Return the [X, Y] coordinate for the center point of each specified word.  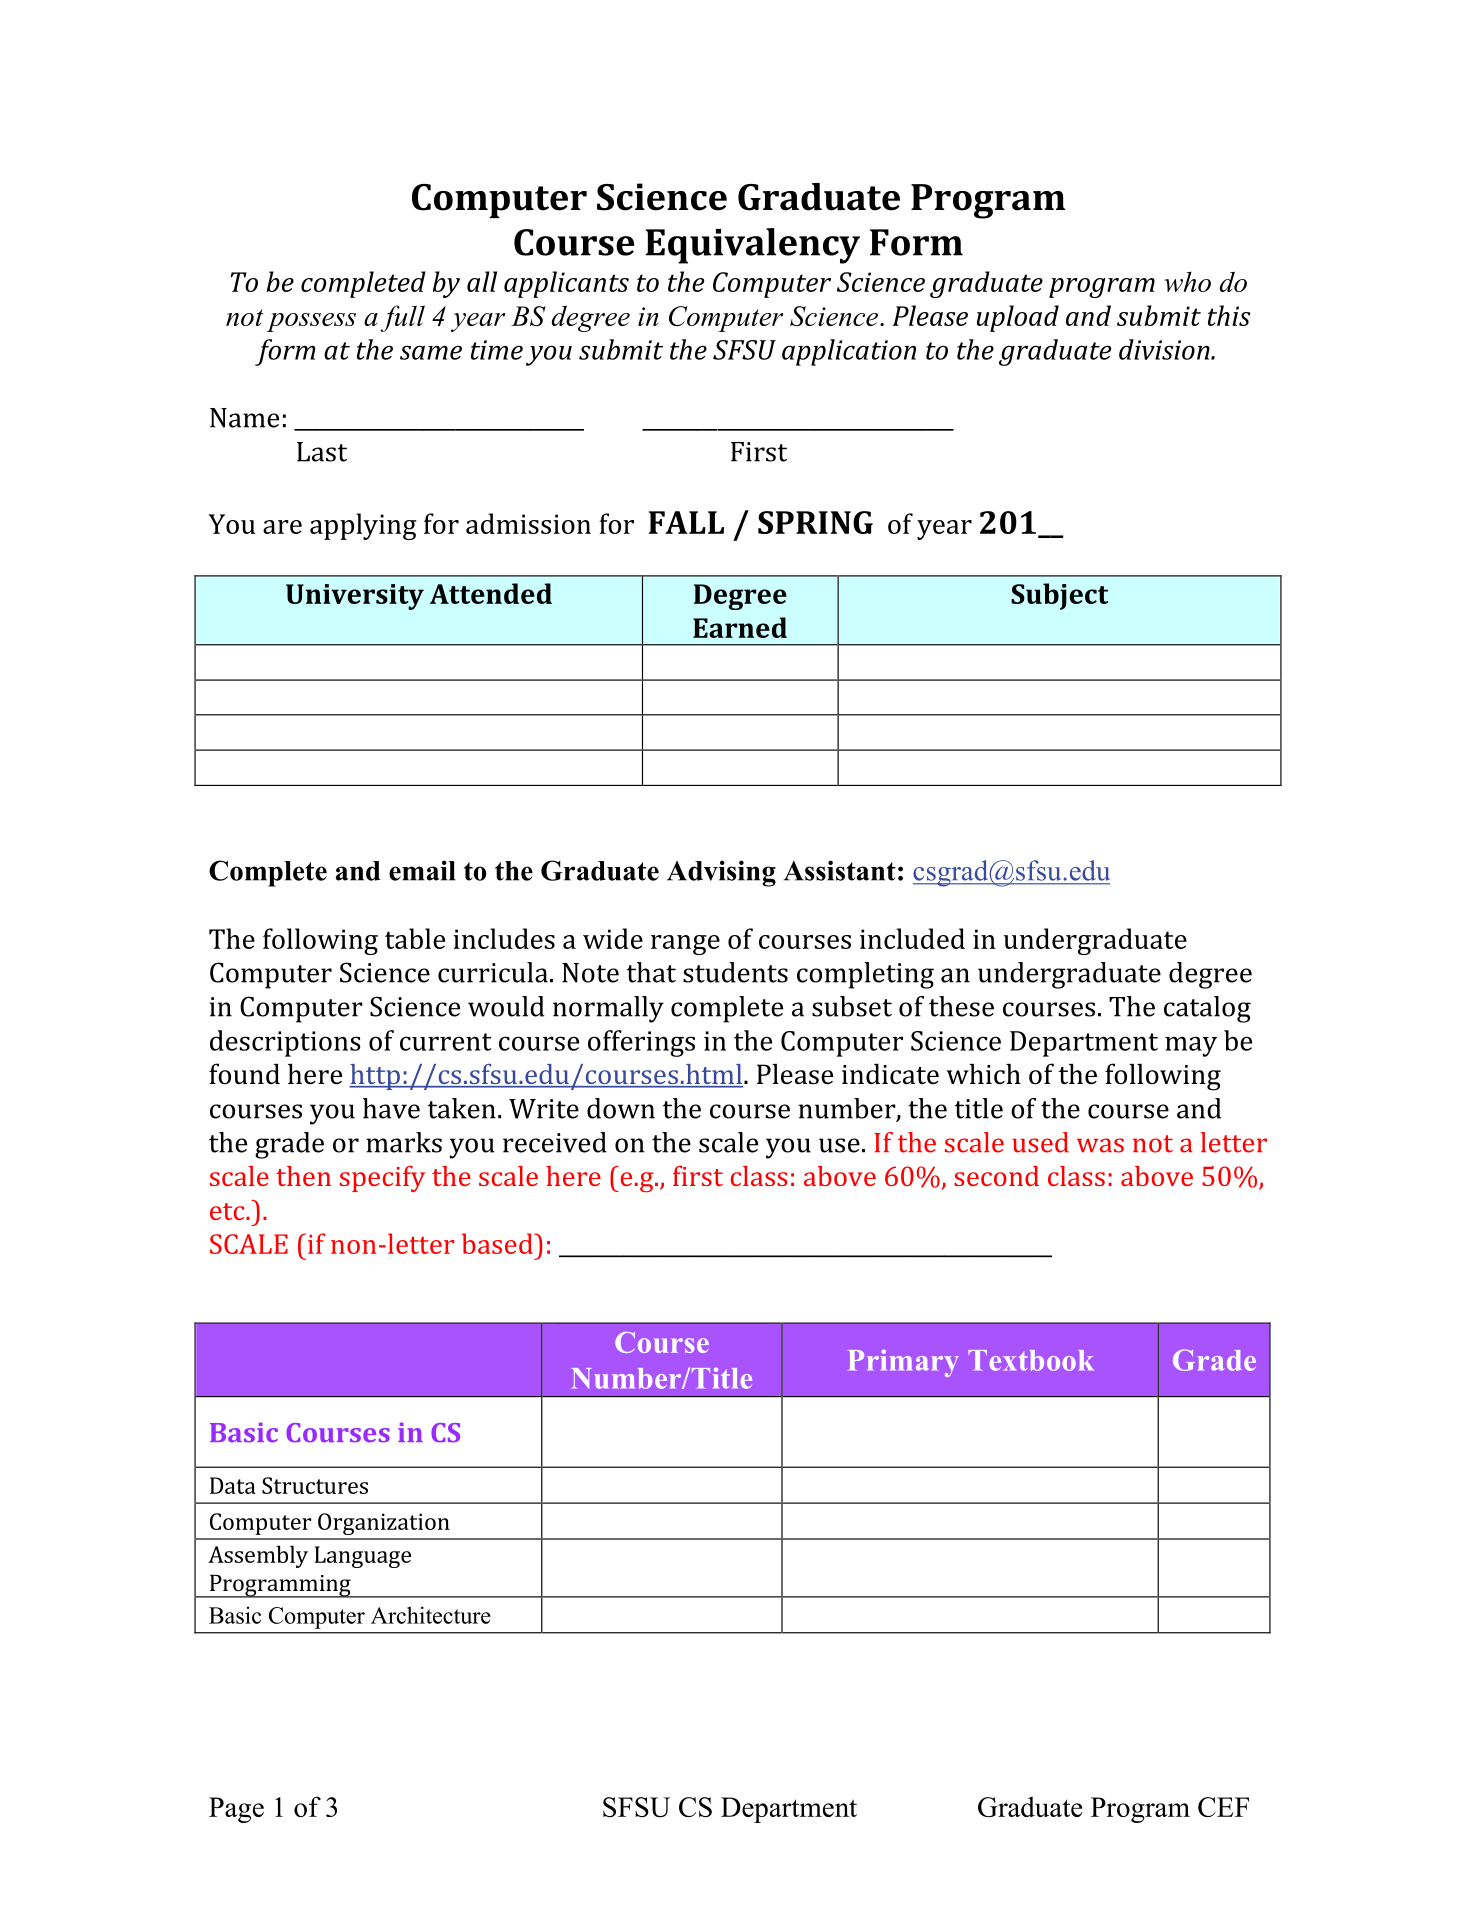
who [1187, 282]
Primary [904, 1363]
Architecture [431, 1615]
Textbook [1030, 1360]
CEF [1223, 1807]
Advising [721, 873]
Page [236, 1810]
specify [382, 1179]
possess [311, 322]
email [422, 870]
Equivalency [753, 246]
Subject [1059, 596]
